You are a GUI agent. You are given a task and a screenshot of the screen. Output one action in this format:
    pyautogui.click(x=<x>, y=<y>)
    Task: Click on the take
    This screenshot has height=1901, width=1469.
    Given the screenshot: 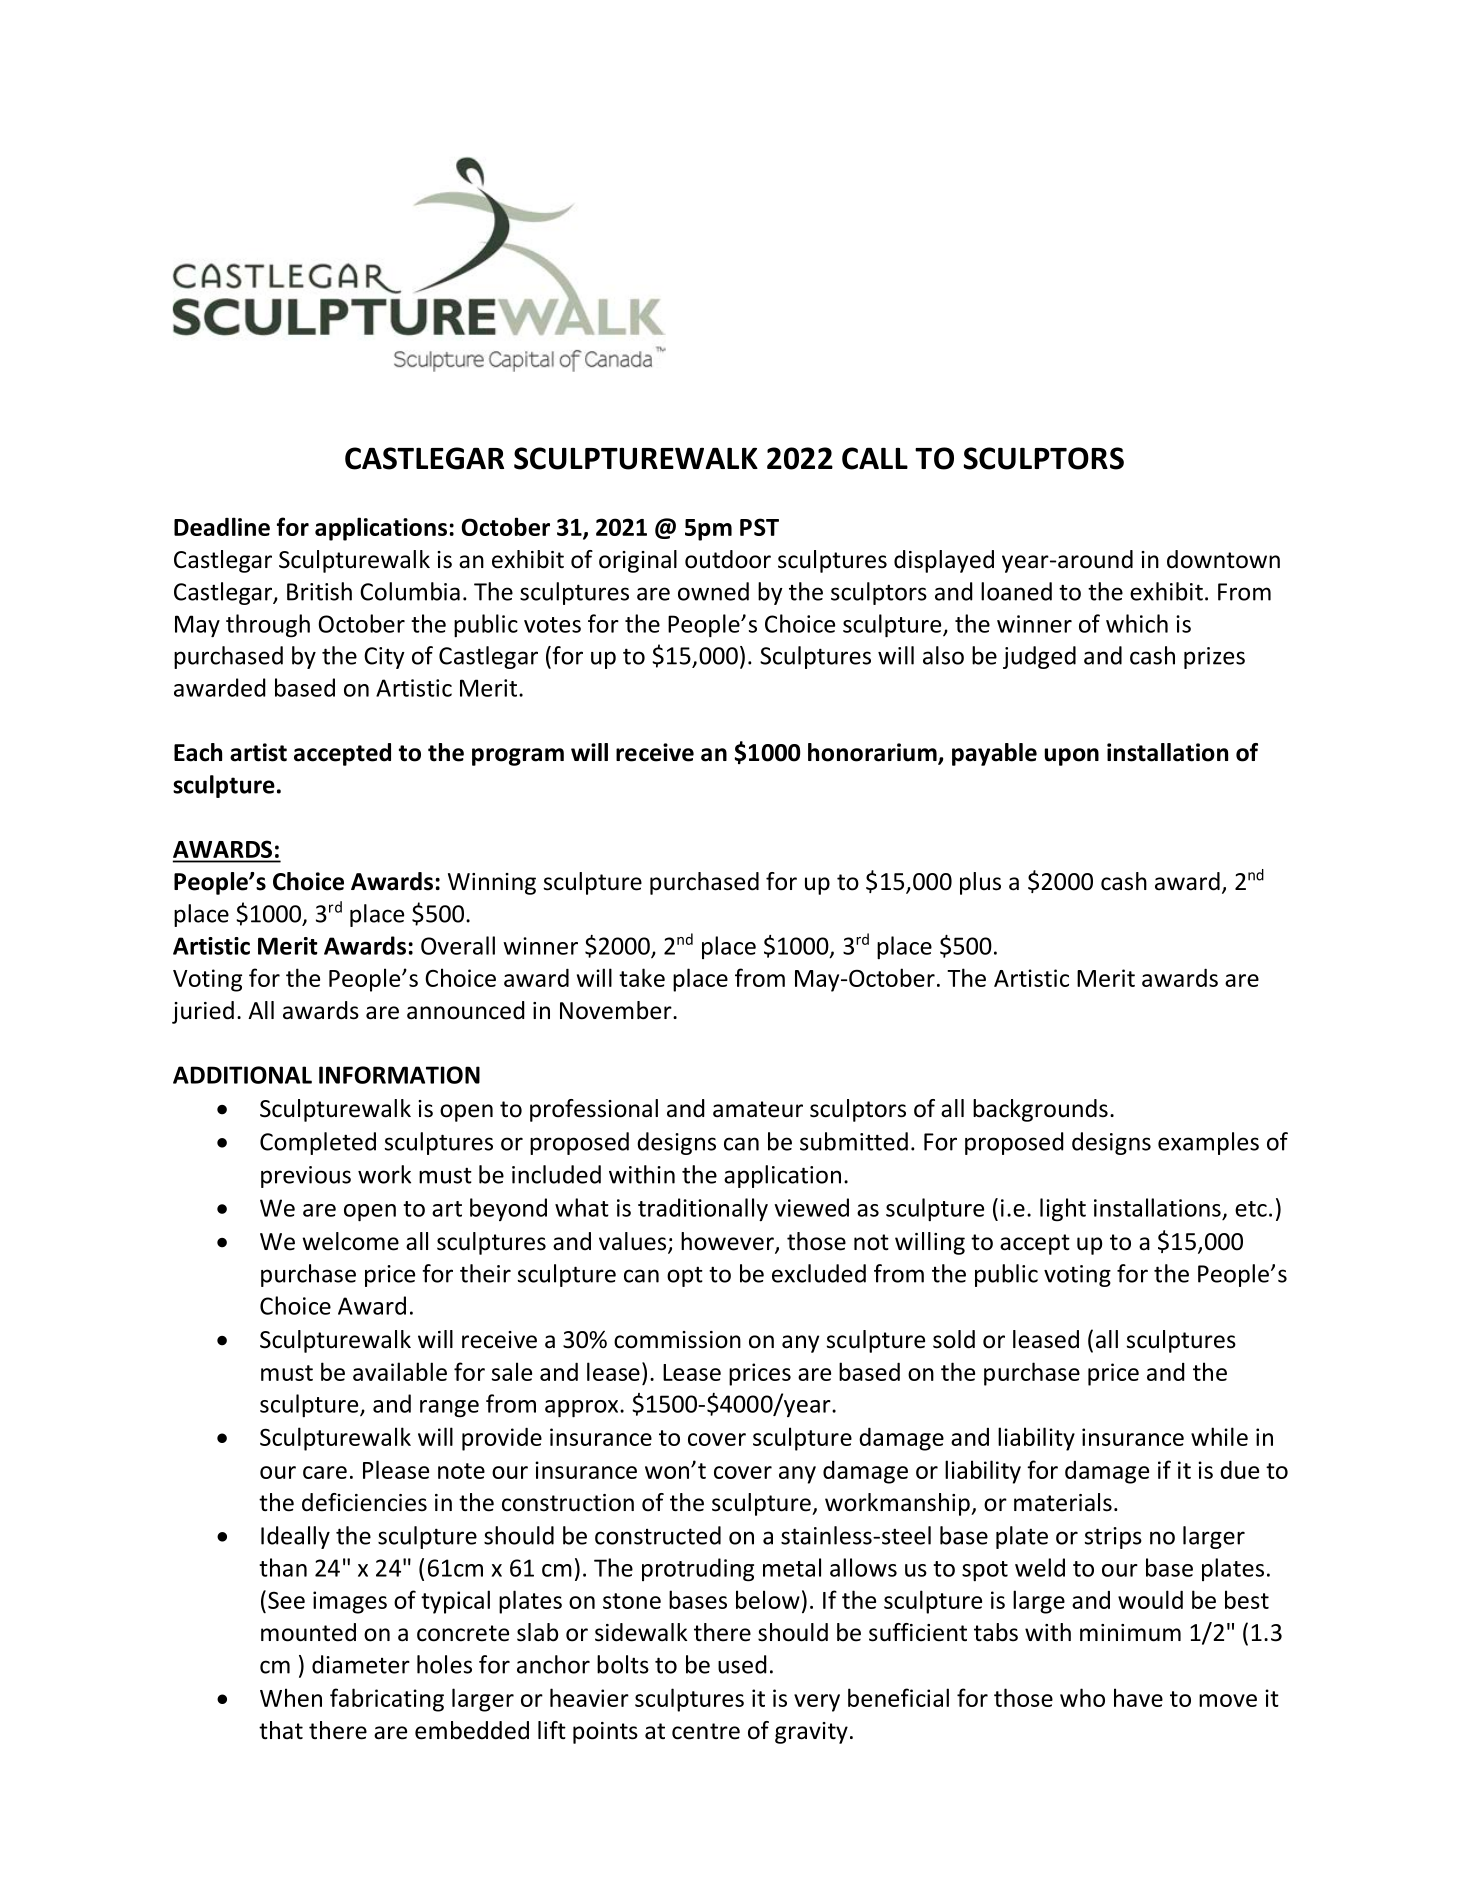 What is the action you would take?
    pyautogui.click(x=642, y=977)
